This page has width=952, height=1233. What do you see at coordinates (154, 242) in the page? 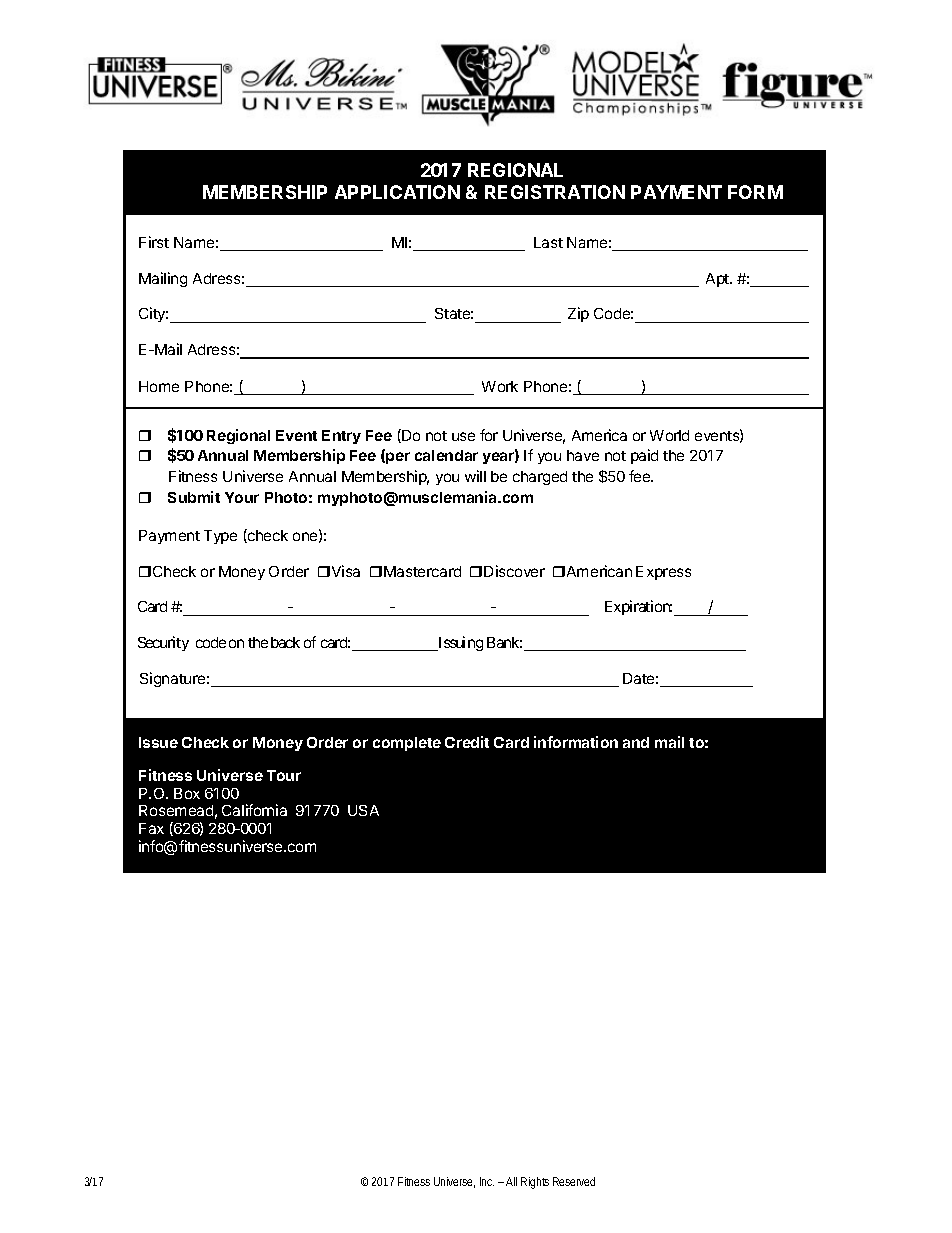
I see `First` at bounding box center [154, 242].
